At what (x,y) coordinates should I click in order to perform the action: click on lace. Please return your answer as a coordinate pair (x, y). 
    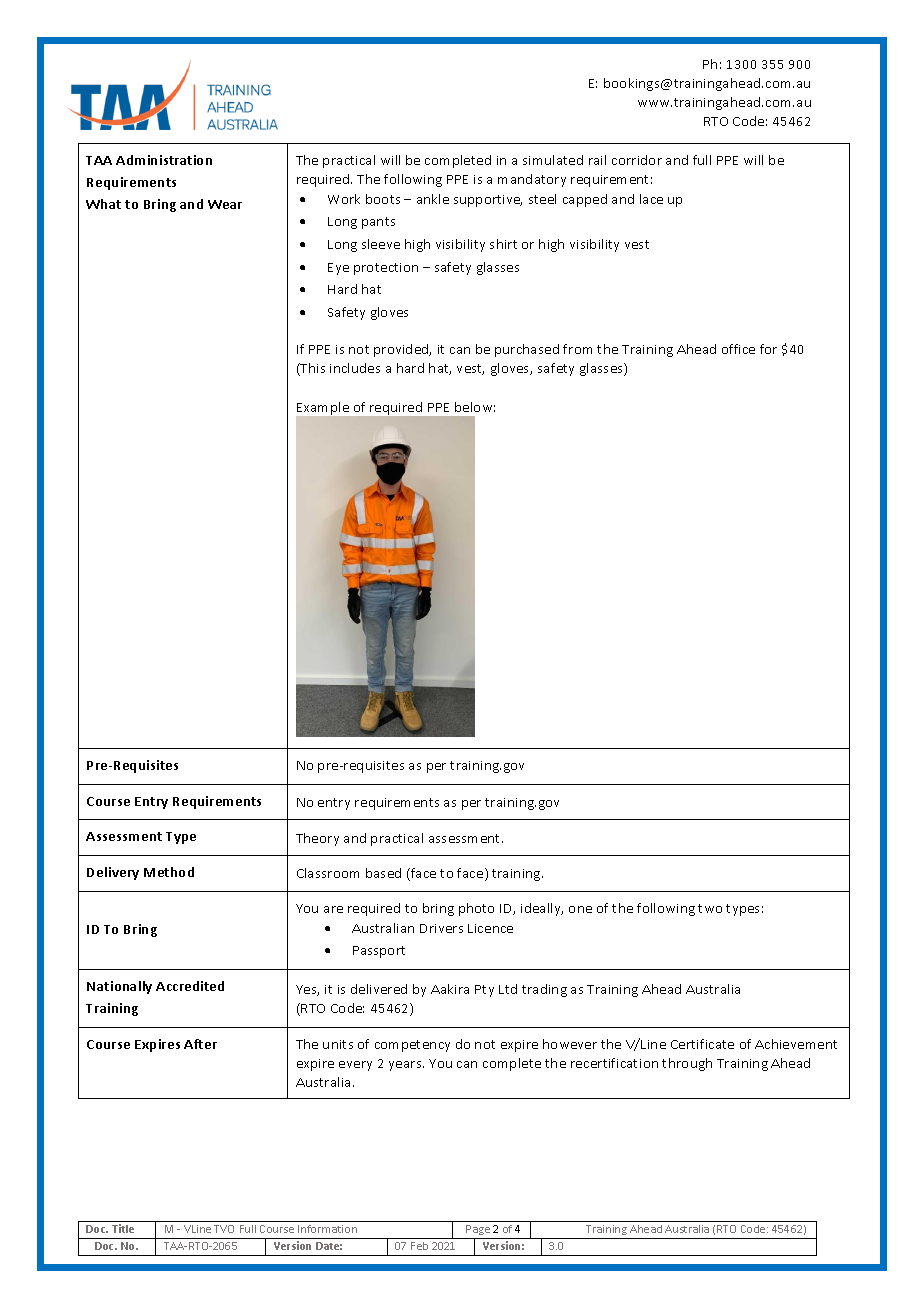
    Looking at the image, I should click on (651, 199).
